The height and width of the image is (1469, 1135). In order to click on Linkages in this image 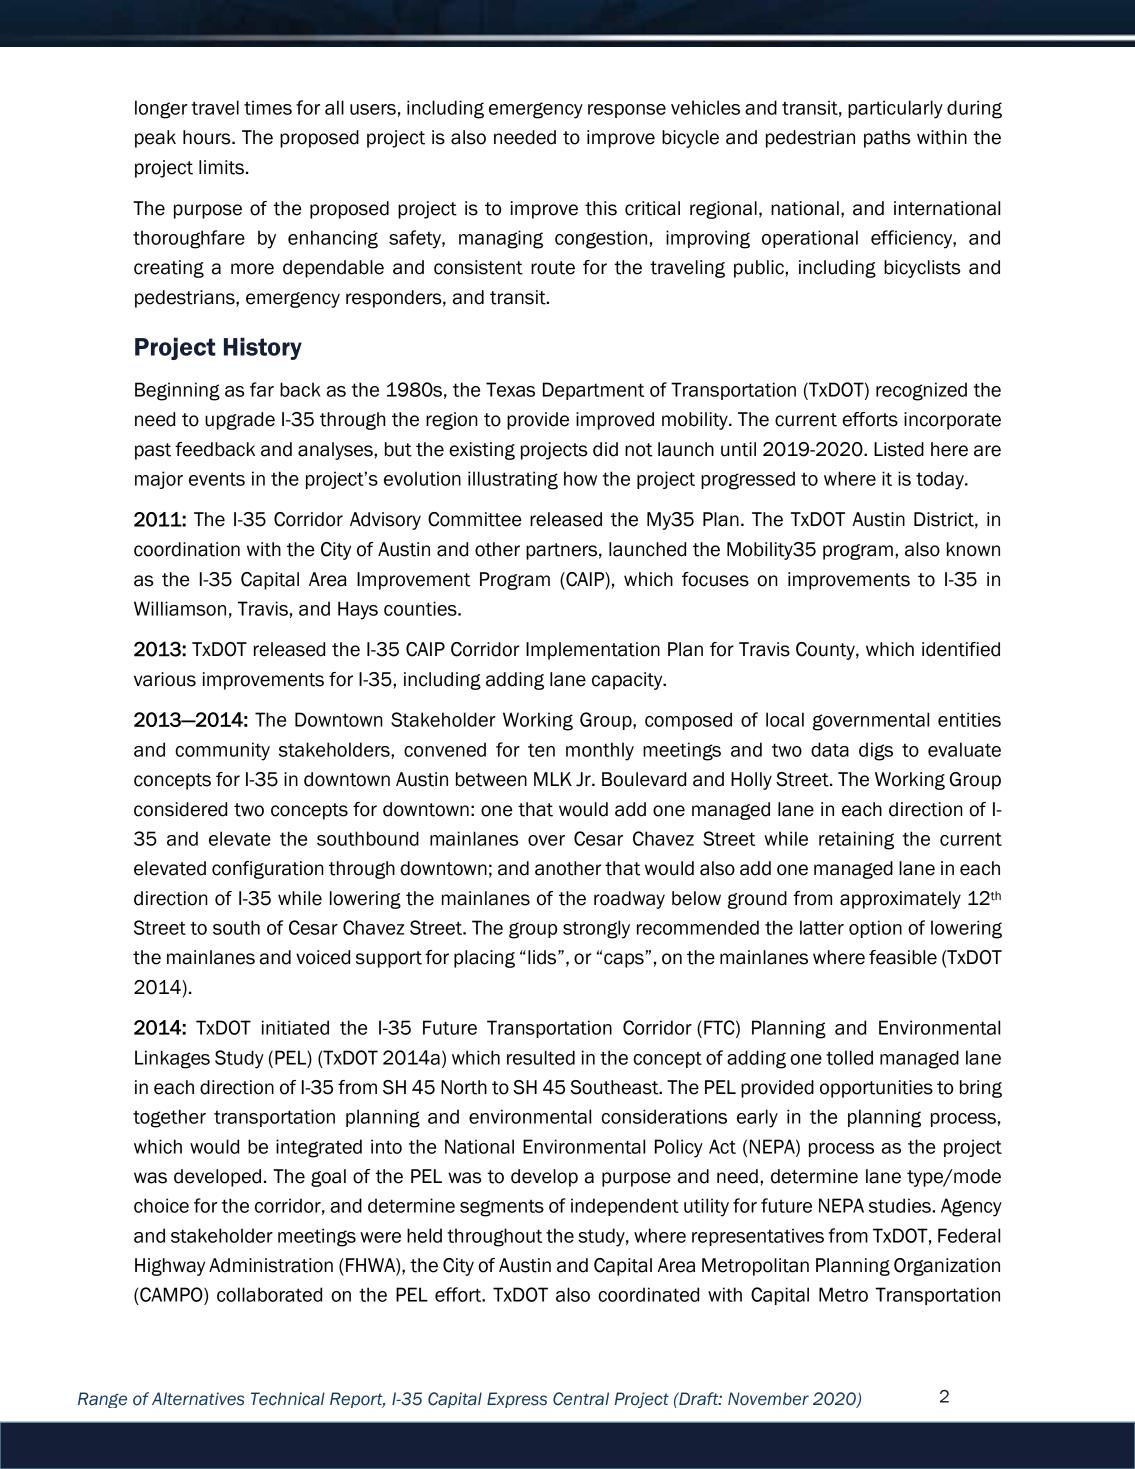, I will do `click(172, 1059)`.
